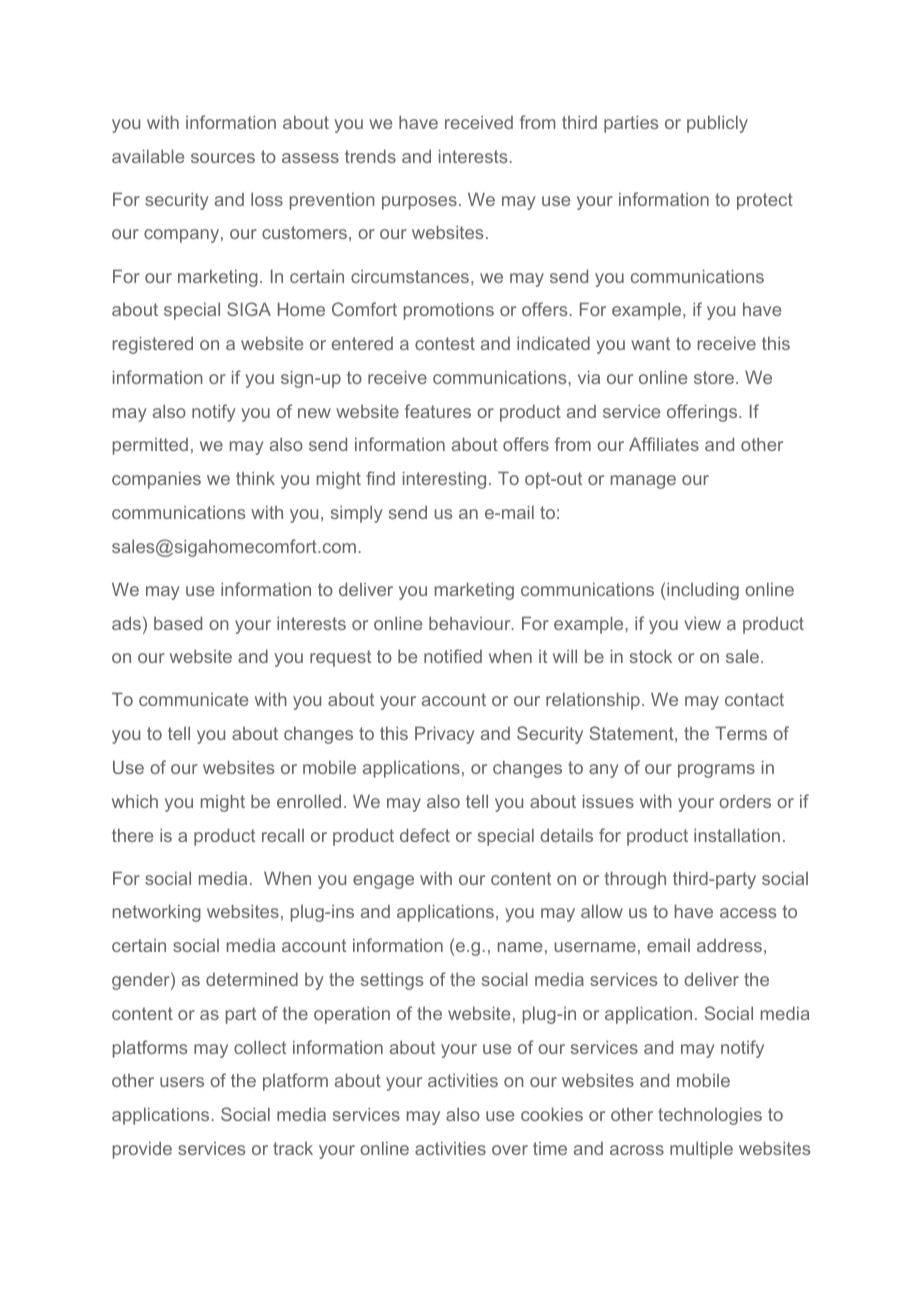  I want to click on technologies, so click(710, 1116).
